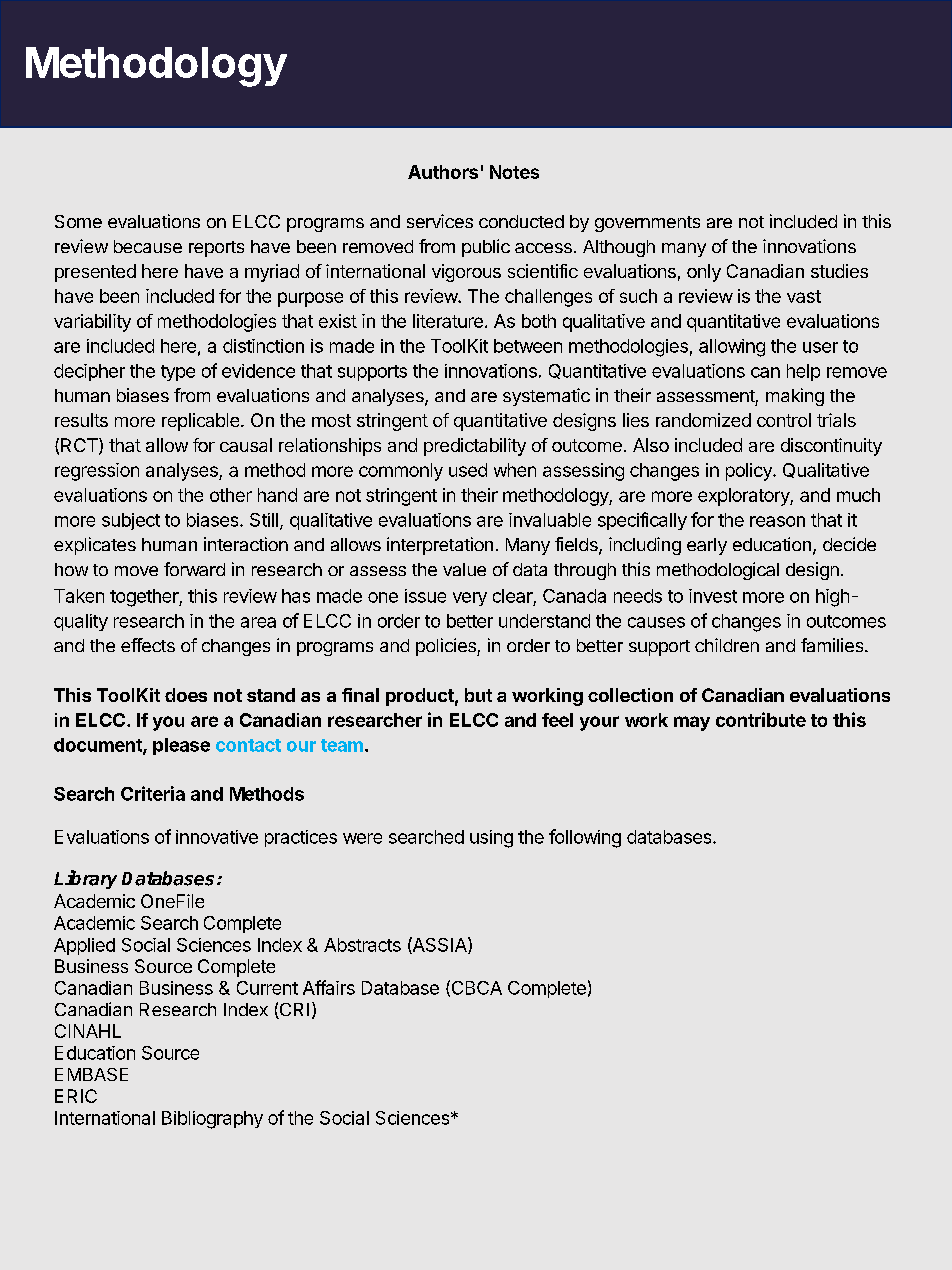 This document has height=1270, width=952. What do you see at coordinates (647, 224) in the document?
I see `governments` at bounding box center [647, 224].
